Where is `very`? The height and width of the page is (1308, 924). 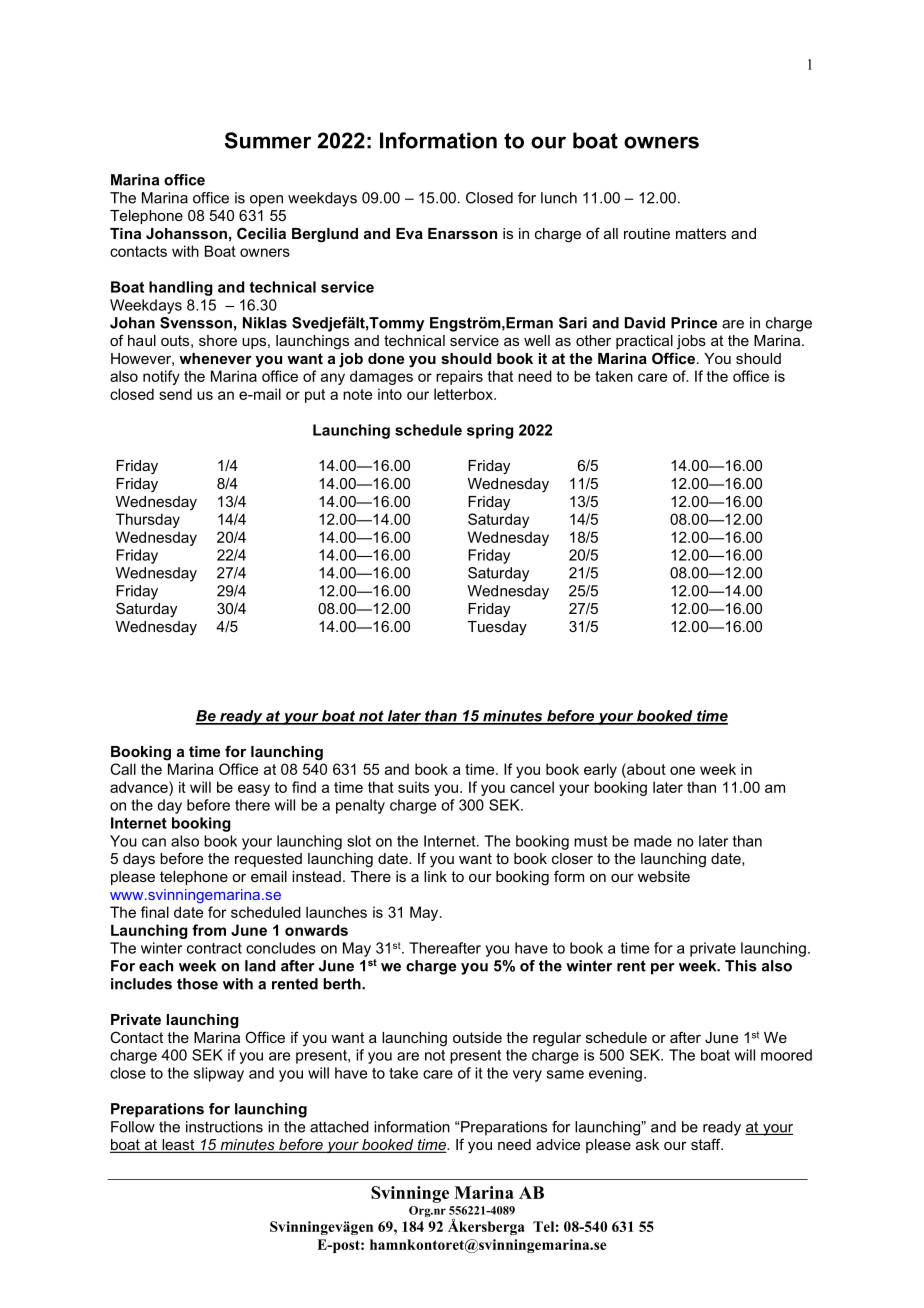 very is located at coordinates (527, 1076).
